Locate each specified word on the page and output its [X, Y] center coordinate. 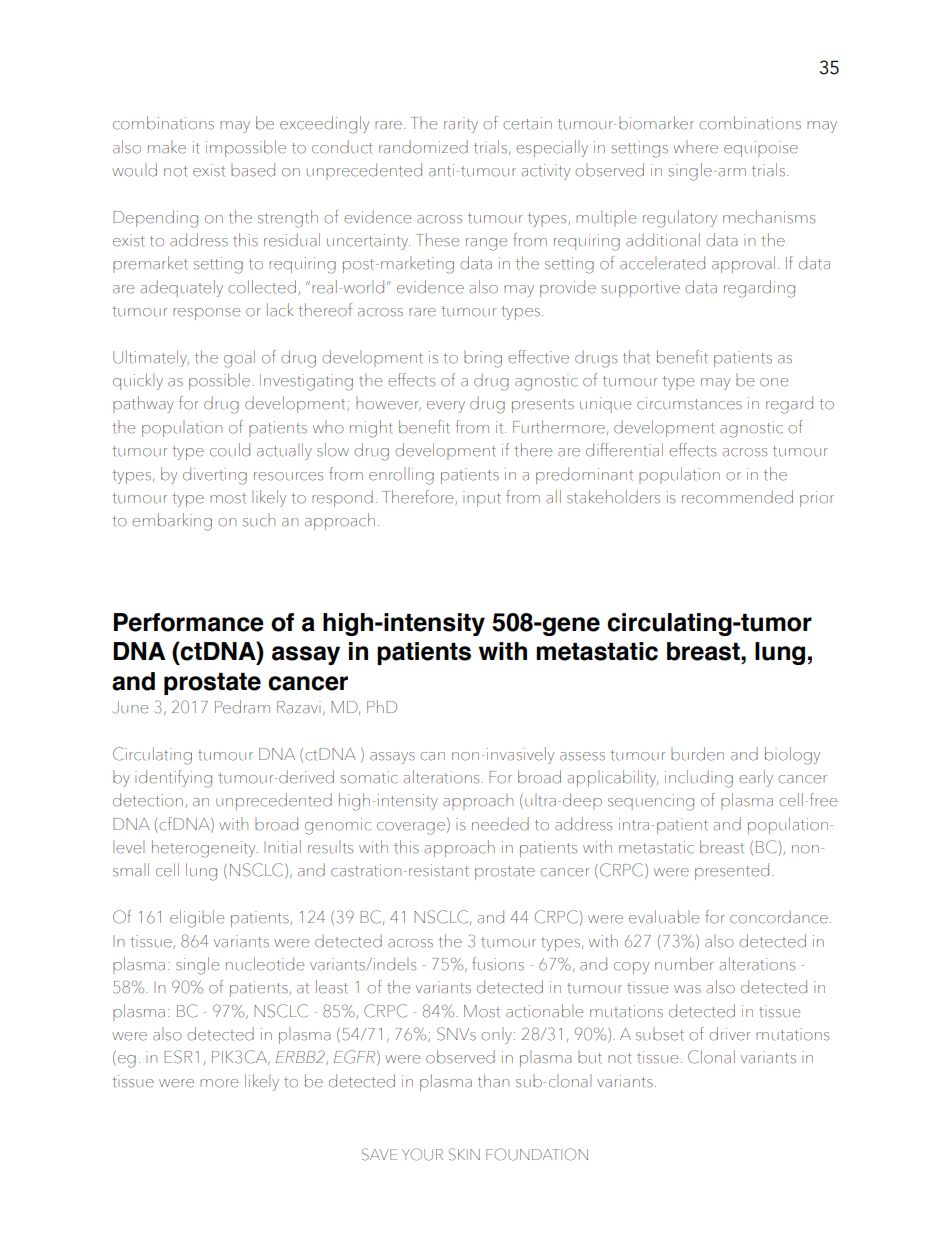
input [482, 499]
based [253, 170]
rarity [461, 125]
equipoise [761, 149]
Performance [189, 622]
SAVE [379, 1154]
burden [697, 754]
